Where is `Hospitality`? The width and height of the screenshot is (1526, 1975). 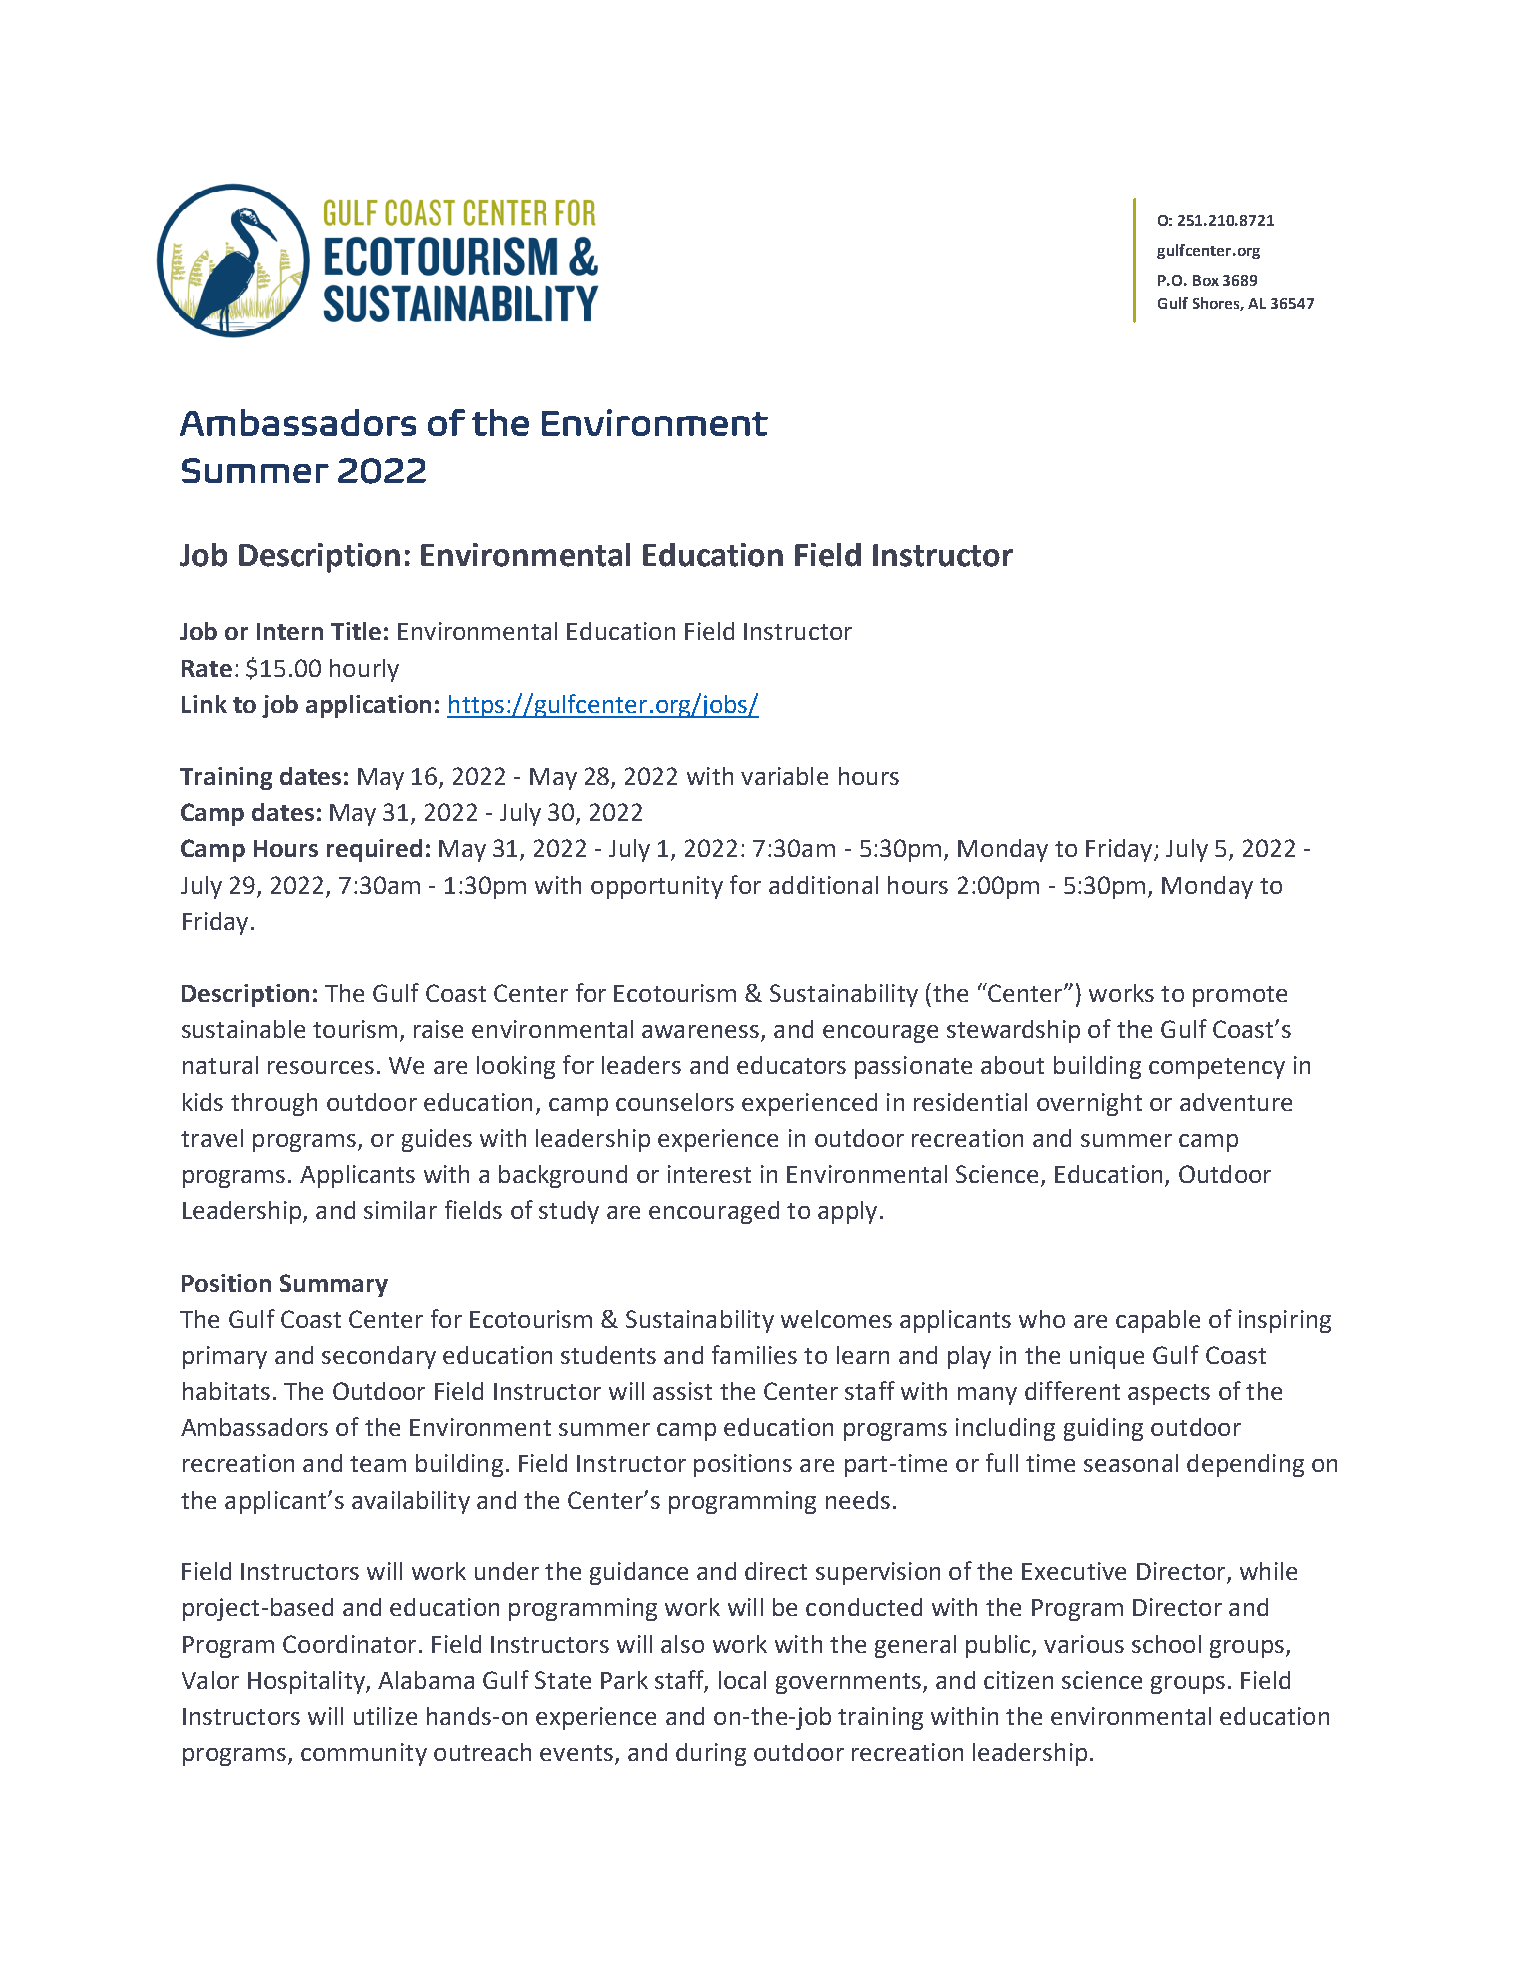
Hospitality is located at coordinates (307, 1682).
